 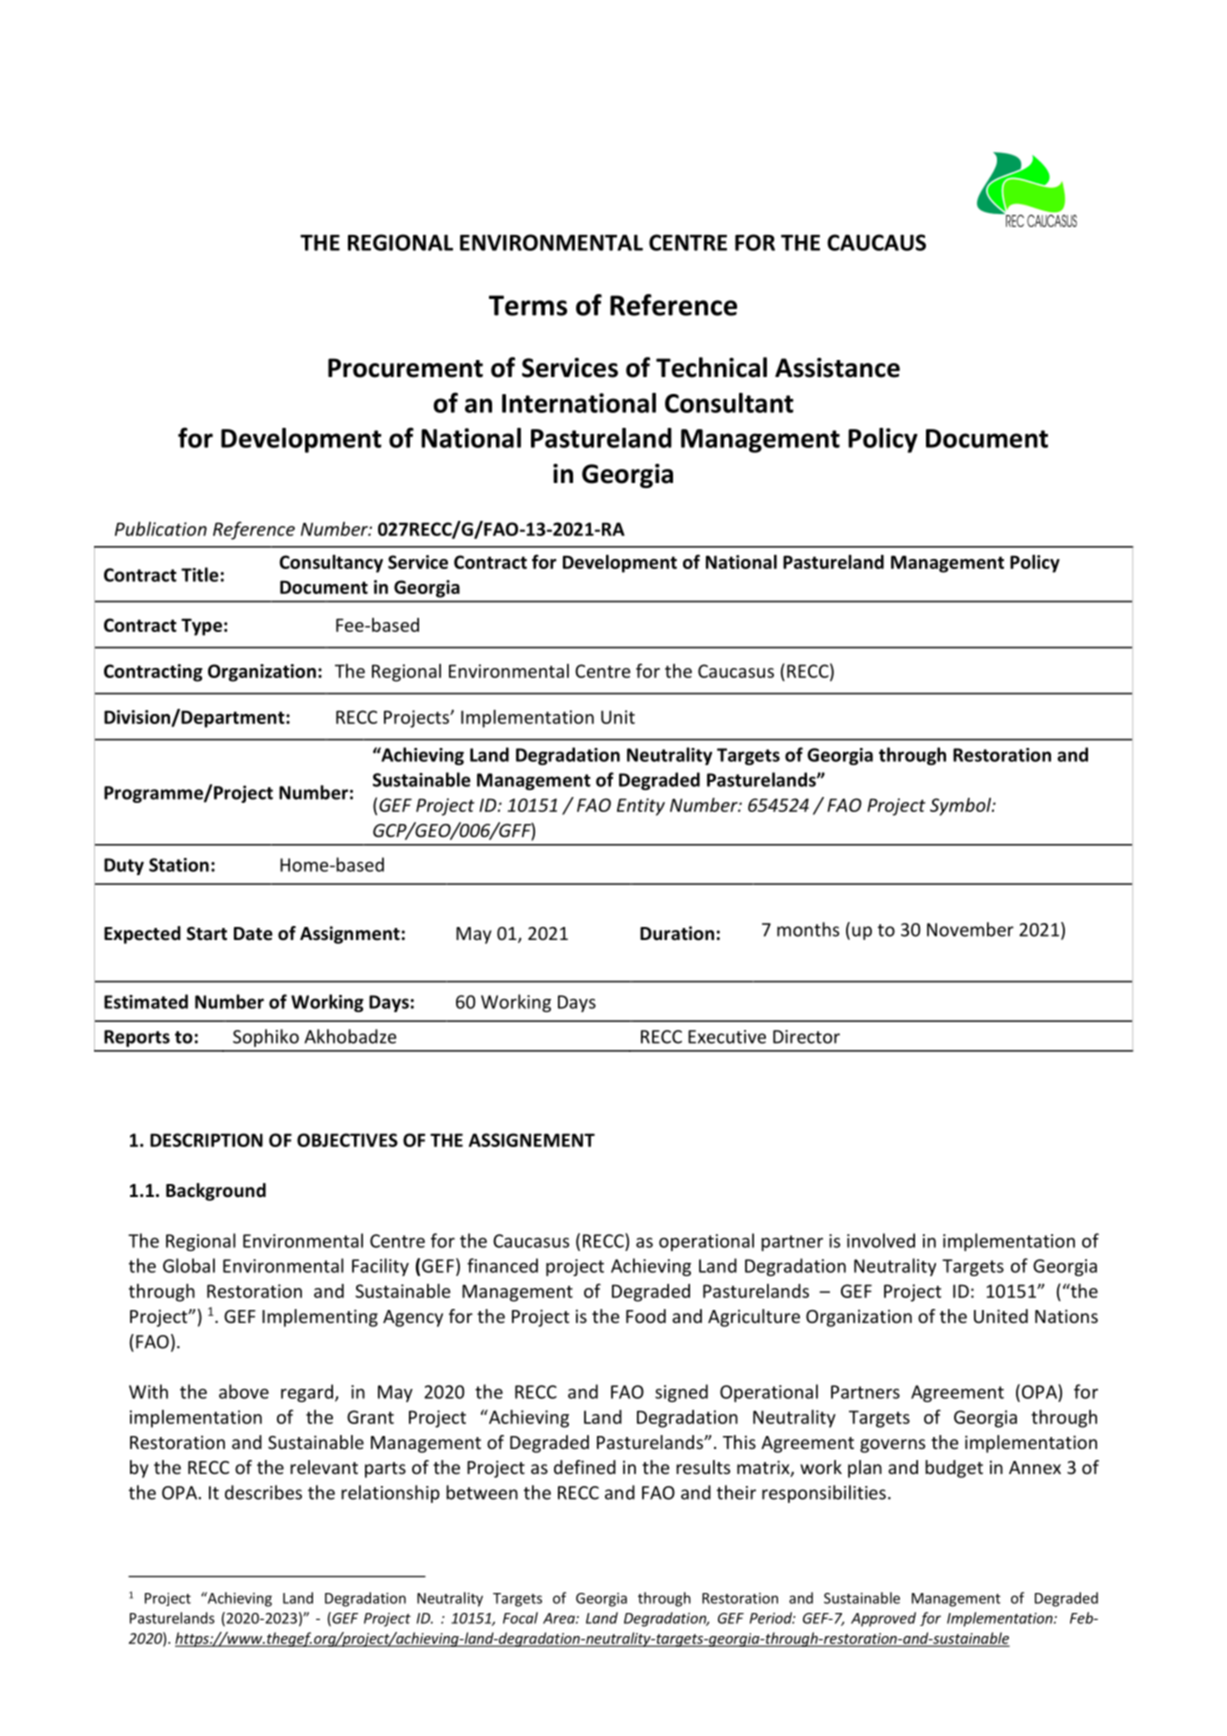 I want to click on Area, so click(x=560, y=1618).
